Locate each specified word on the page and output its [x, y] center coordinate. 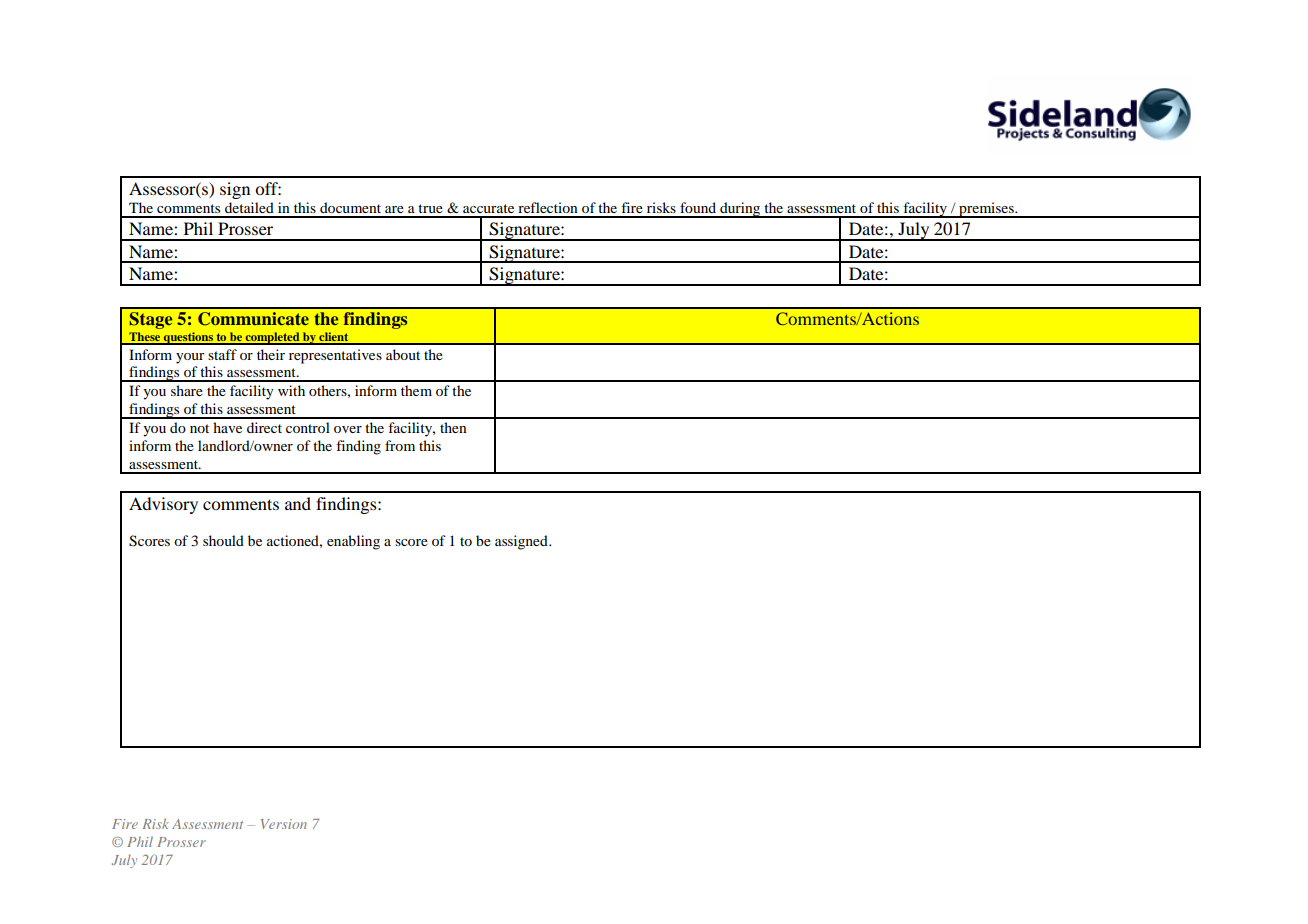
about [403, 354]
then [453, 427]
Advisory [163, 505]
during [740, 210]
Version [284, 824]
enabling [353, 542]
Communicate [253, 319]
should [223, 540]
